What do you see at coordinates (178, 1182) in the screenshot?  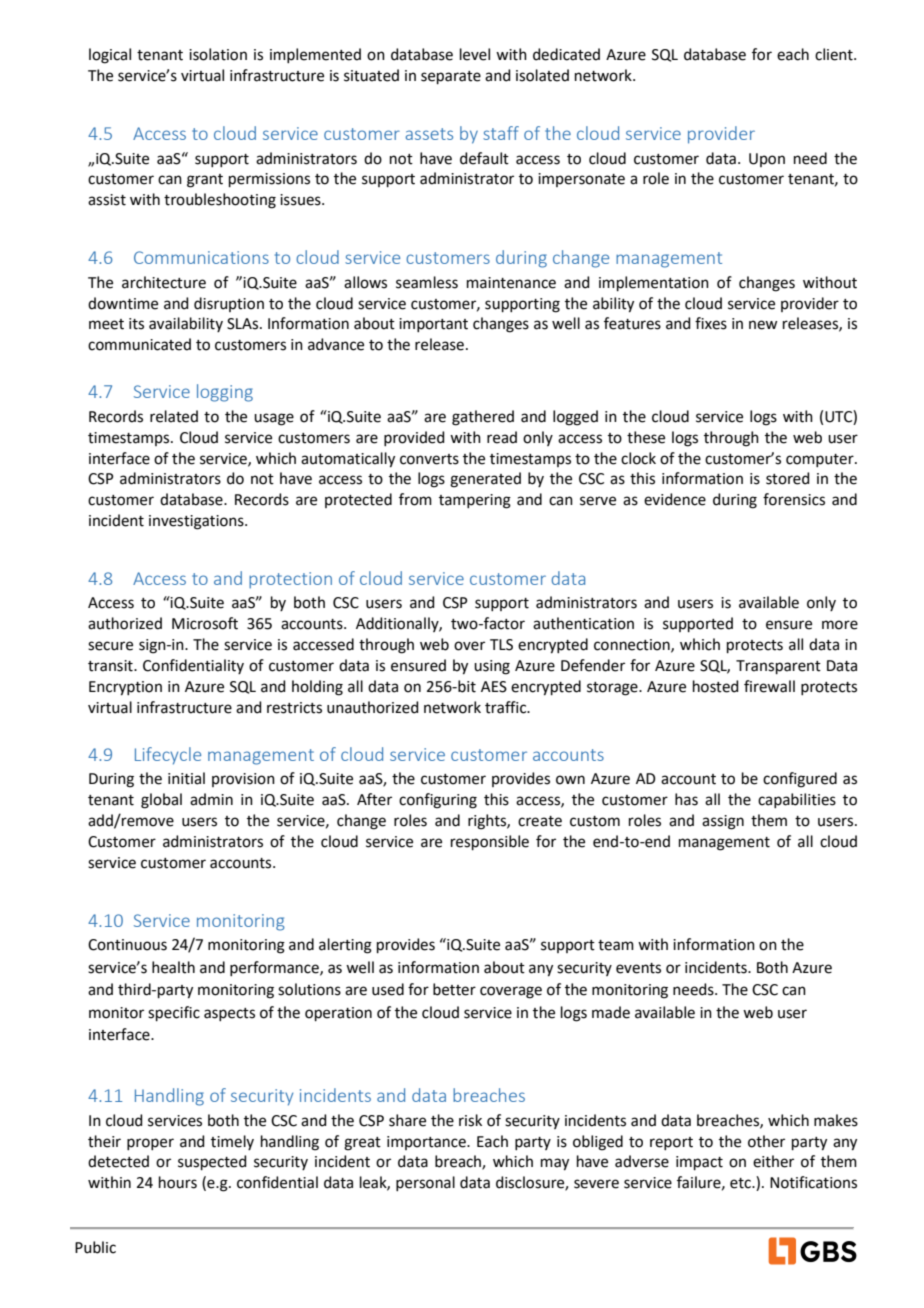 I see `hours` at bounding box center [178, 1182].
